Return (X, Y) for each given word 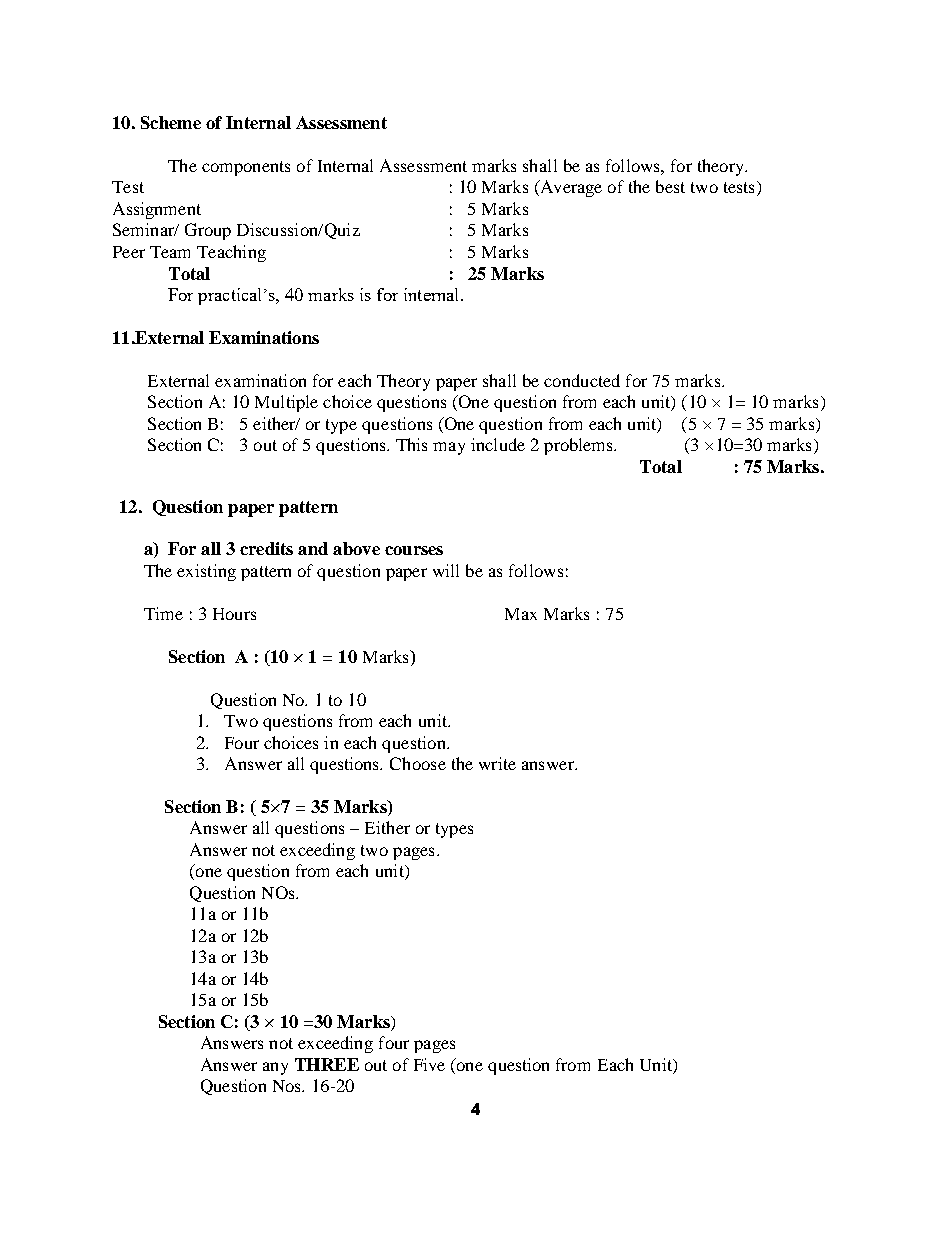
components (246, 168)
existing (206, 572)
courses (414, 550)
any (275, 1068)
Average (570, 188)
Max (521, 614)
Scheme (171, 122)
